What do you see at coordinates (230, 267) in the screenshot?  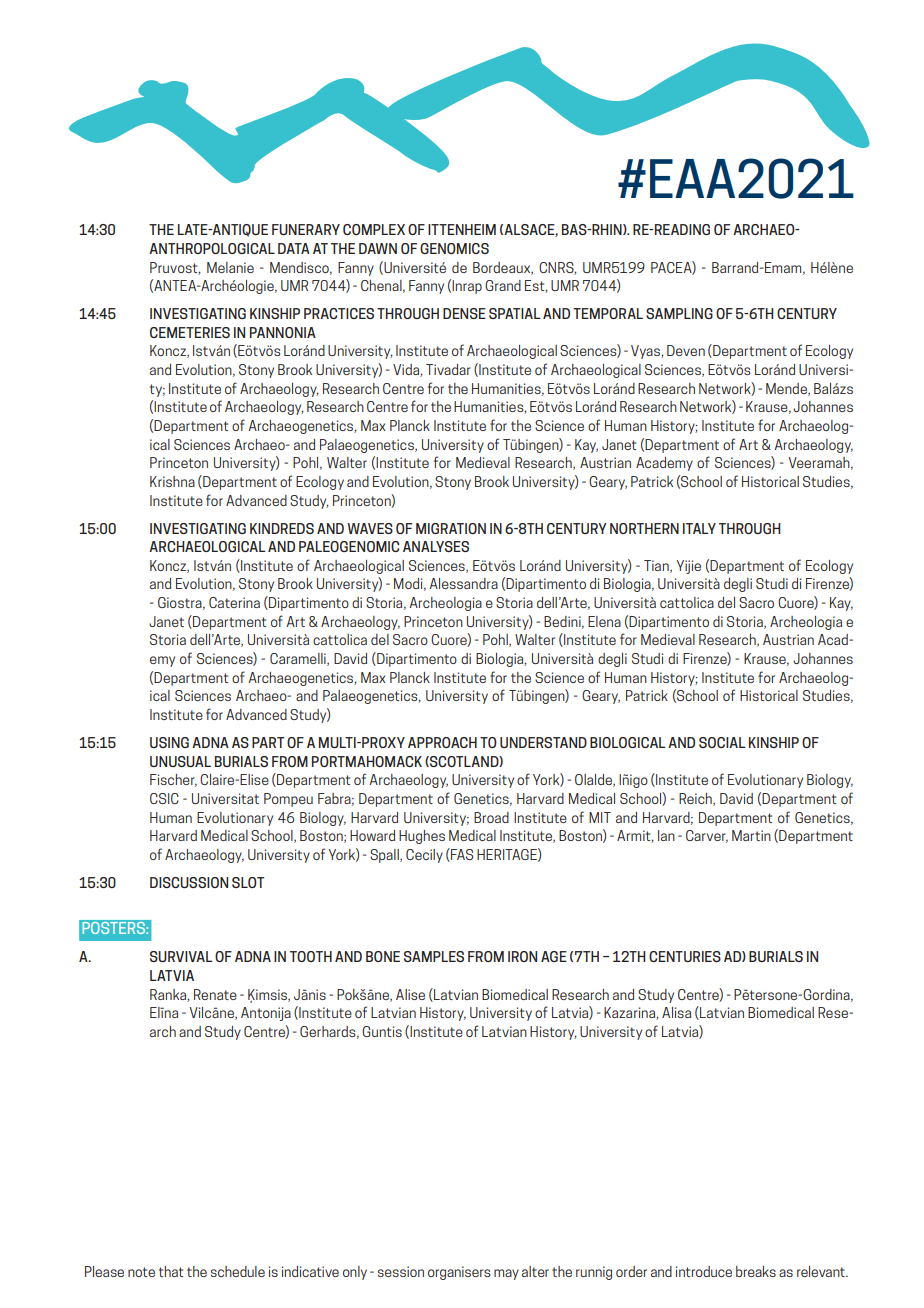 I see `Melanie` at bounding box center [230, 267].
